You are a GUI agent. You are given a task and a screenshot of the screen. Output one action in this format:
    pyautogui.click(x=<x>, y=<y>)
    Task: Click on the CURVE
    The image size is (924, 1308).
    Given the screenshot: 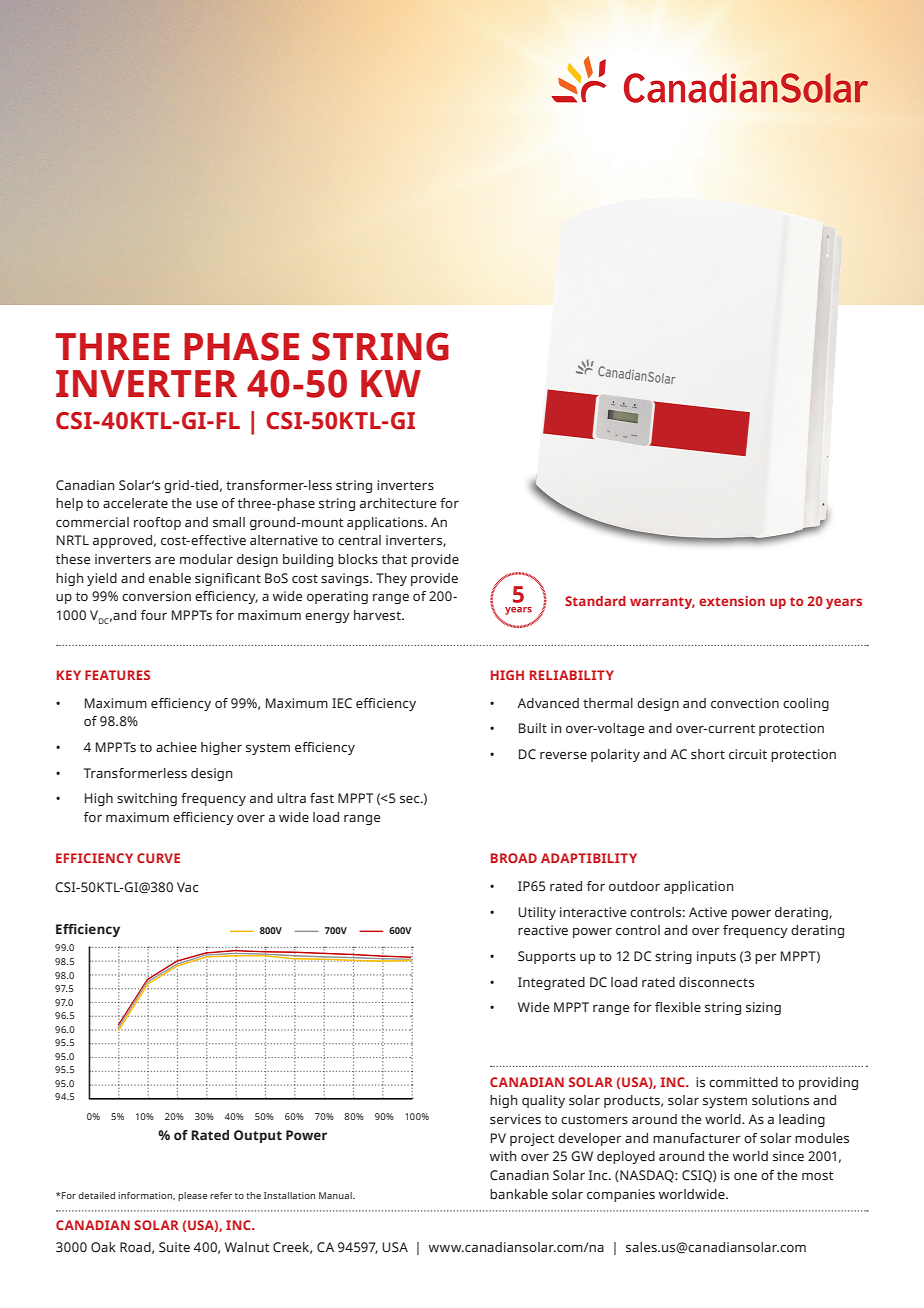 What is the action you would take?
    pyautogui.click(x=158, y=858)
